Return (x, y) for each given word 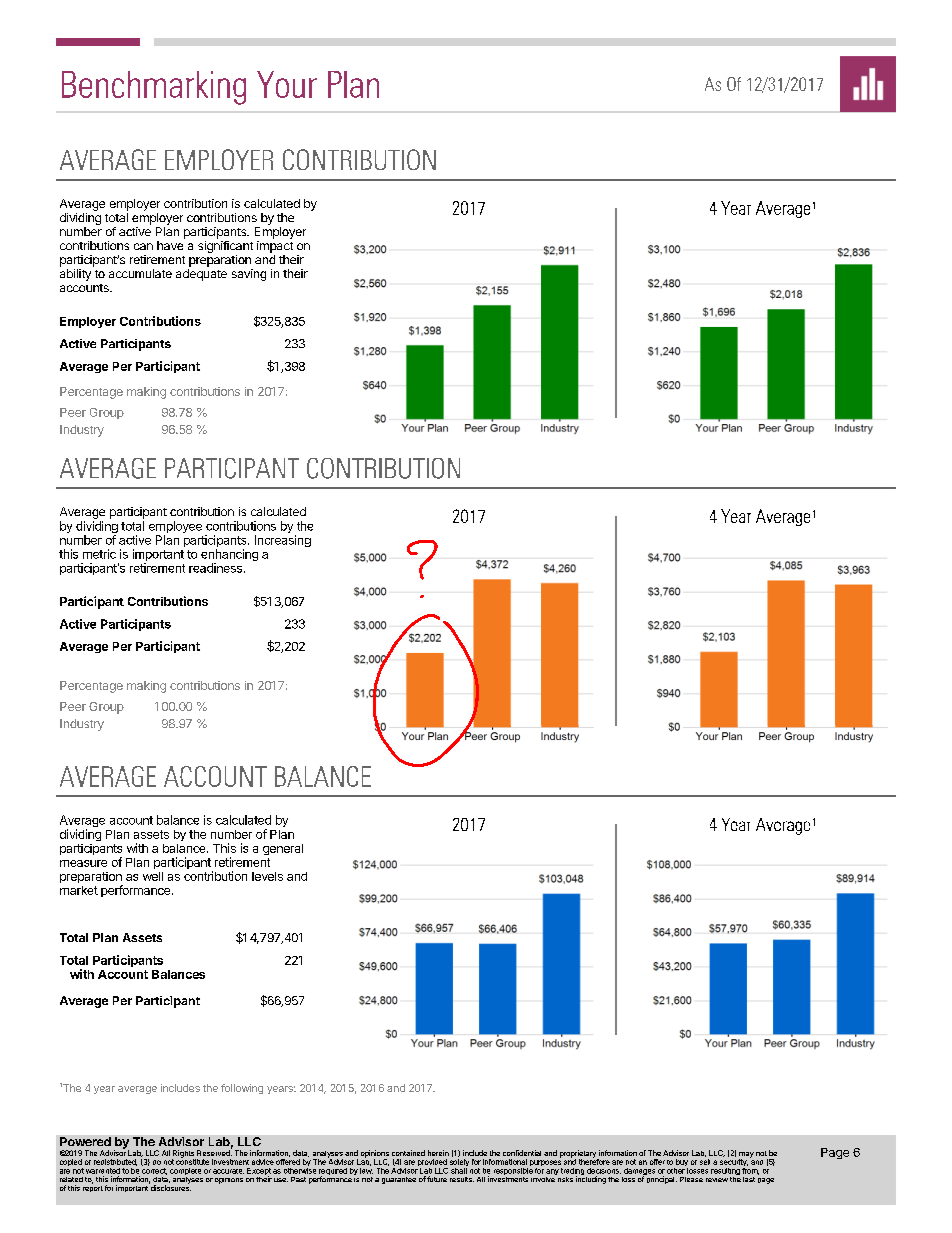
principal (661, 1179)
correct (154, 1171)
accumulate (140, 273)
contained (408, 1153)
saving (249, 275)
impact (275, 247)
